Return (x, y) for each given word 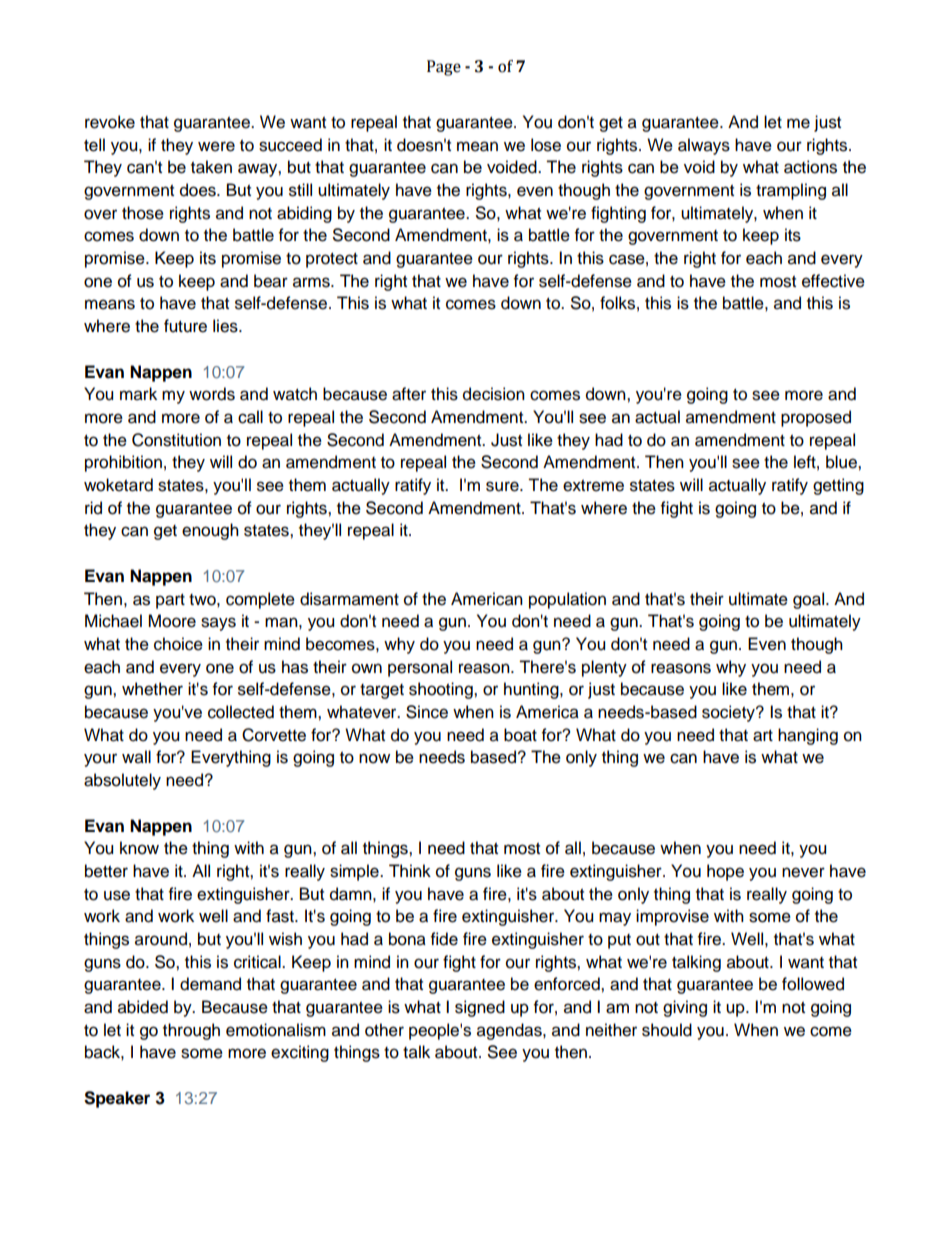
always (704, 146)
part (170, 601)
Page (444, 68)
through (191, 1031)
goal (810, 600)
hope (725, 872)
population (567, 600)
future (185, 326)
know (139, 848)
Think (410, 870)
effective (833, 281)
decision (494, 394)
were (216, 146)
